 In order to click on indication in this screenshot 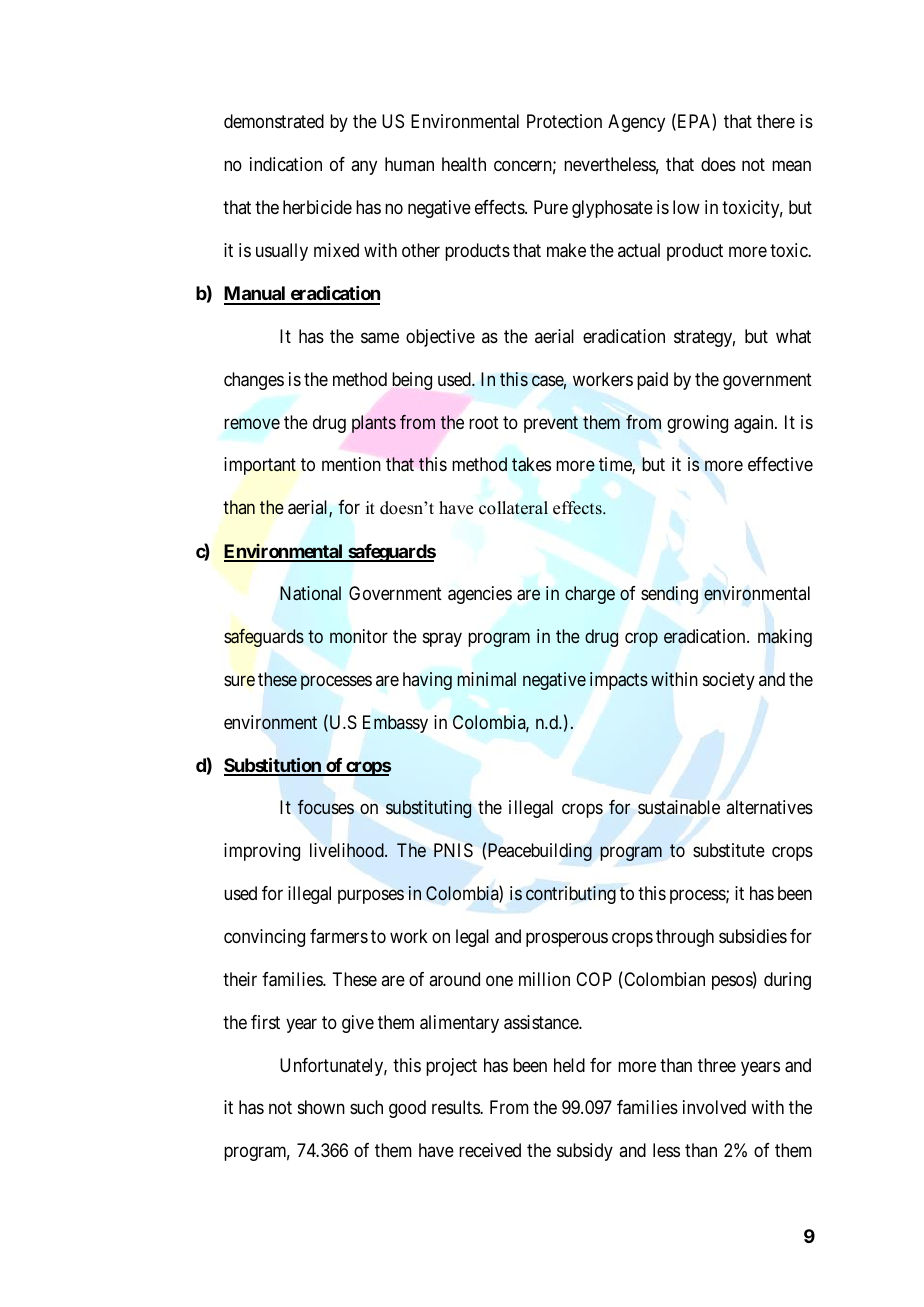, I will do `click(286, 164)`.
